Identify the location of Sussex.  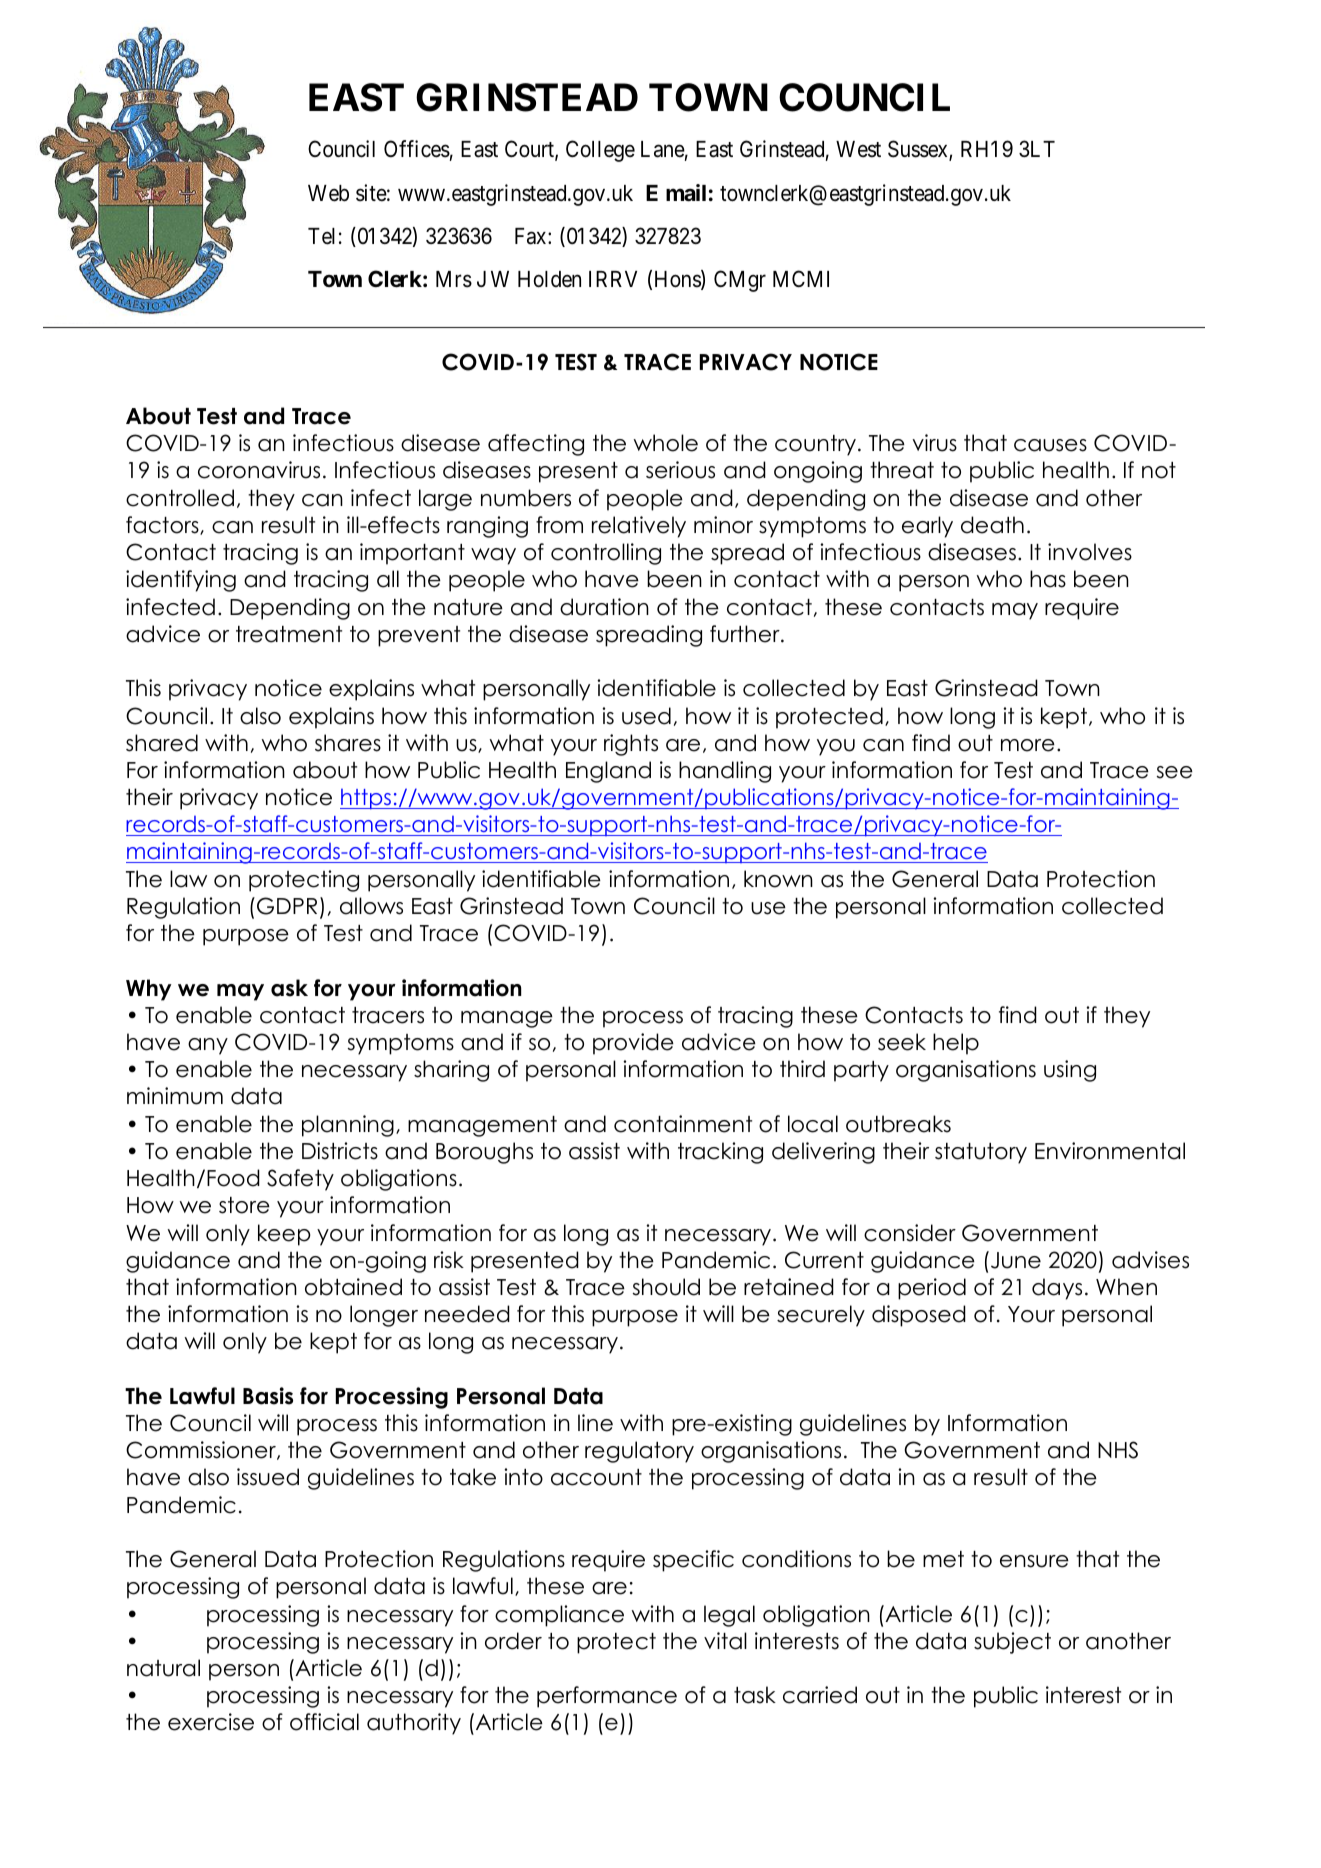
(919, 150).
